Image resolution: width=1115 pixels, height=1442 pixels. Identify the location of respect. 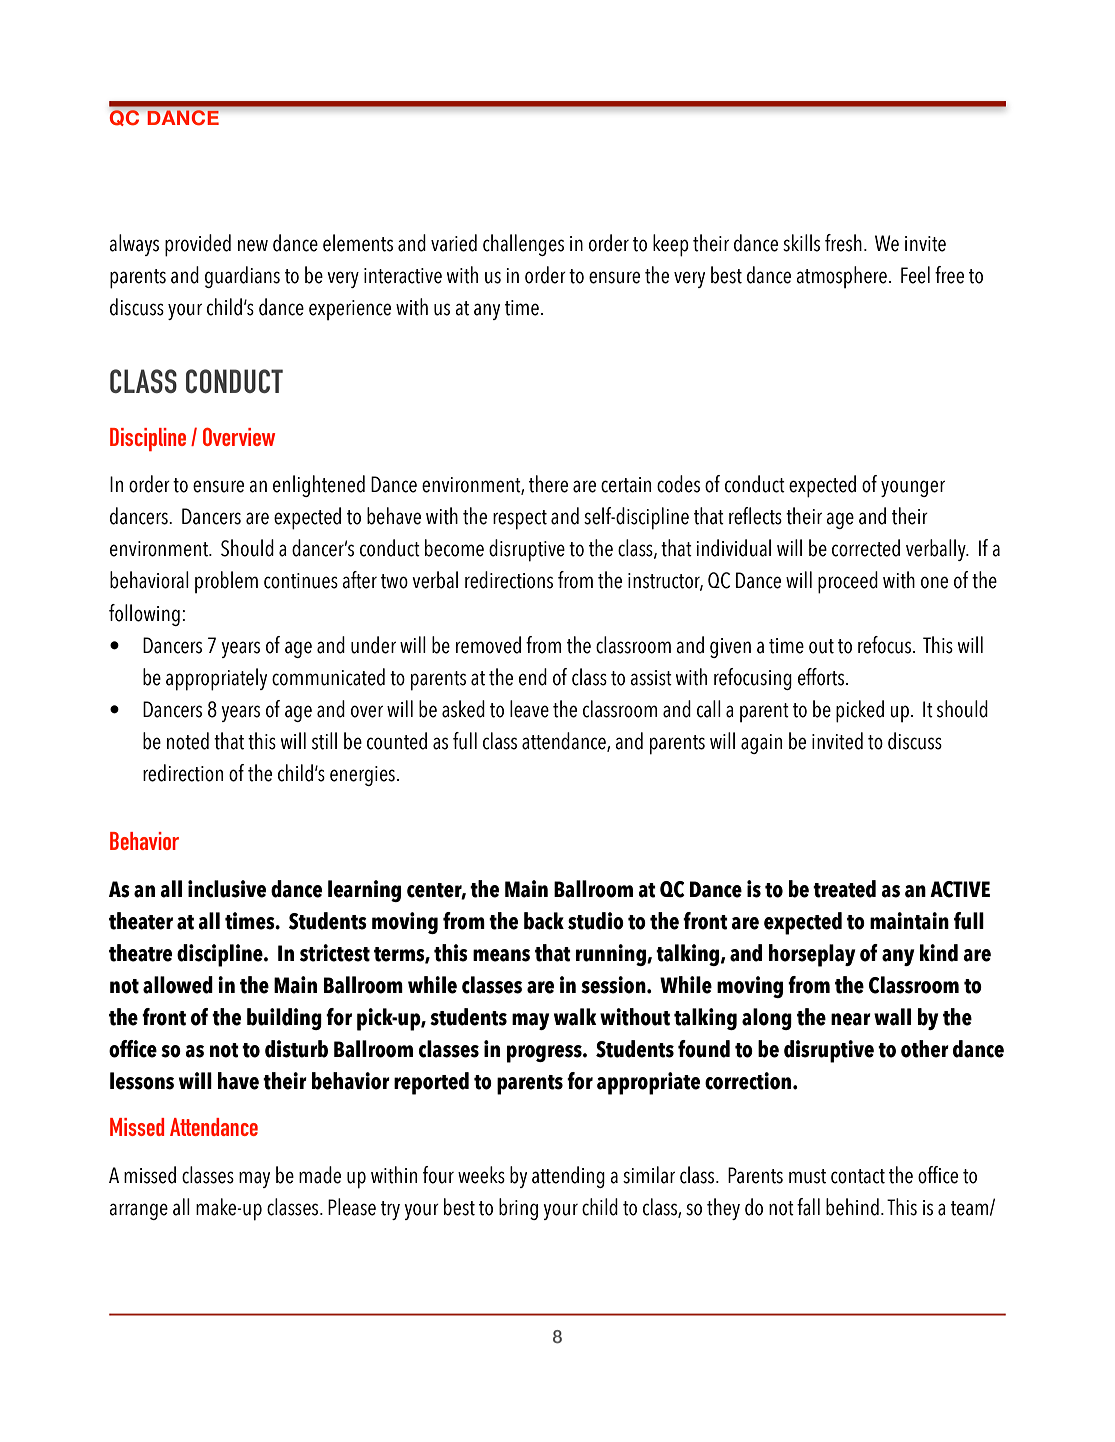
(520, 520).
